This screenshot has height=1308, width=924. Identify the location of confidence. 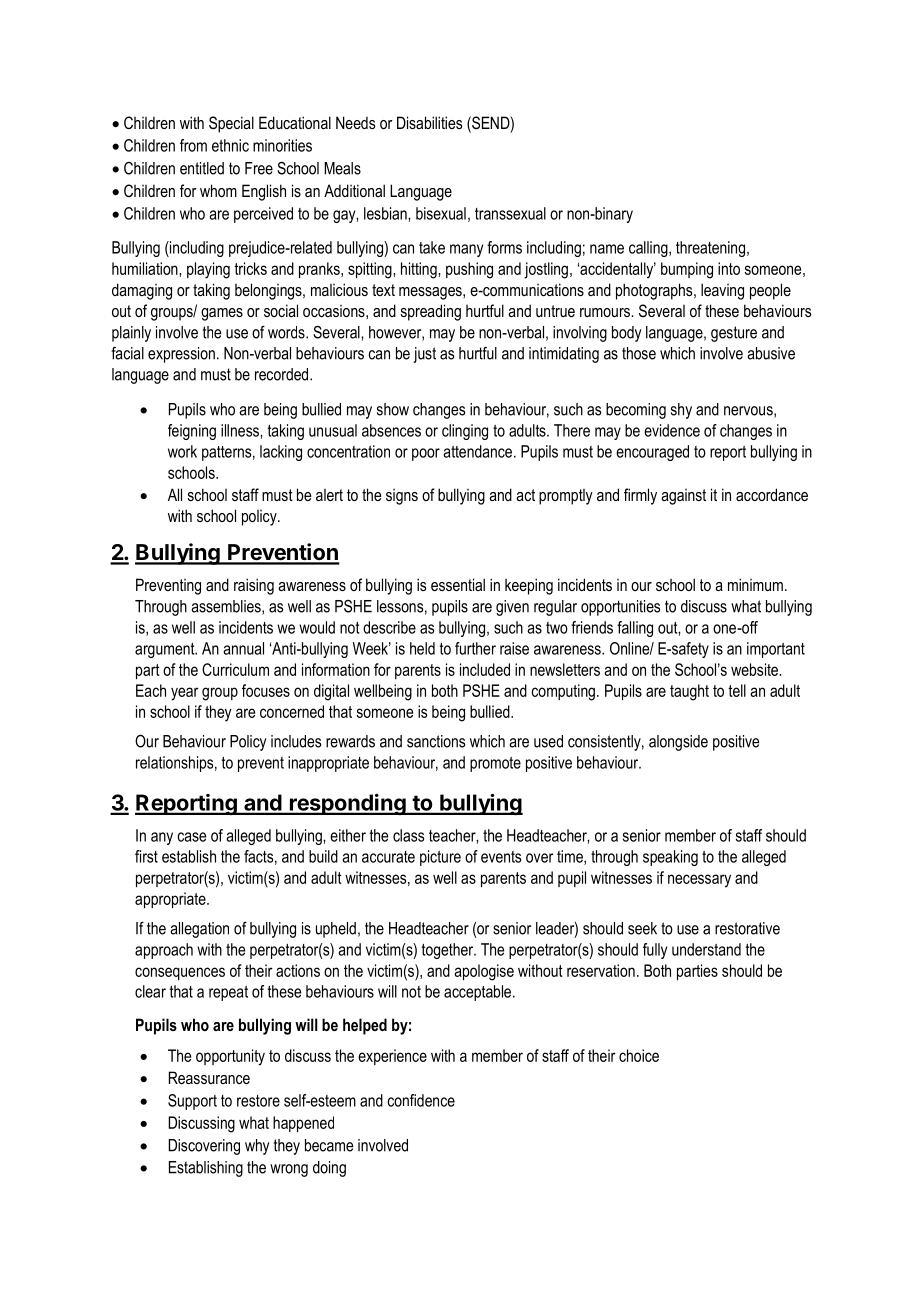
(421, 1100).
